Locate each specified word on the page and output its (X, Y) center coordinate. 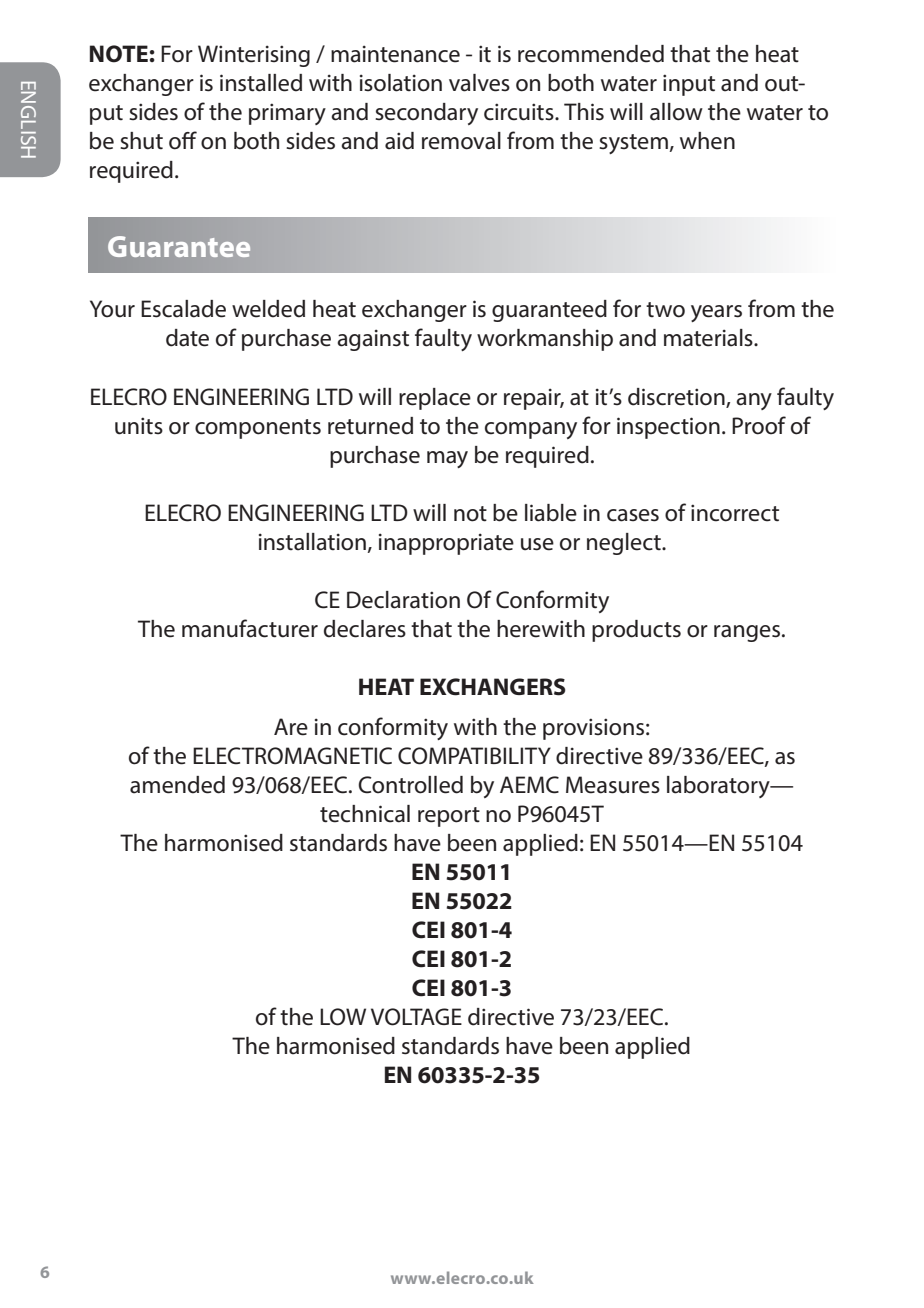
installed (261, 83)
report (449, 817)
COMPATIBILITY (474, 756)
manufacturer (250, 628)
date (187, 338)
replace (435, 399)
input (689, 85)
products (636, 631)
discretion (677, 397)
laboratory (719, 787)
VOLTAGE (416, 1017)
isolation (401, 83)
